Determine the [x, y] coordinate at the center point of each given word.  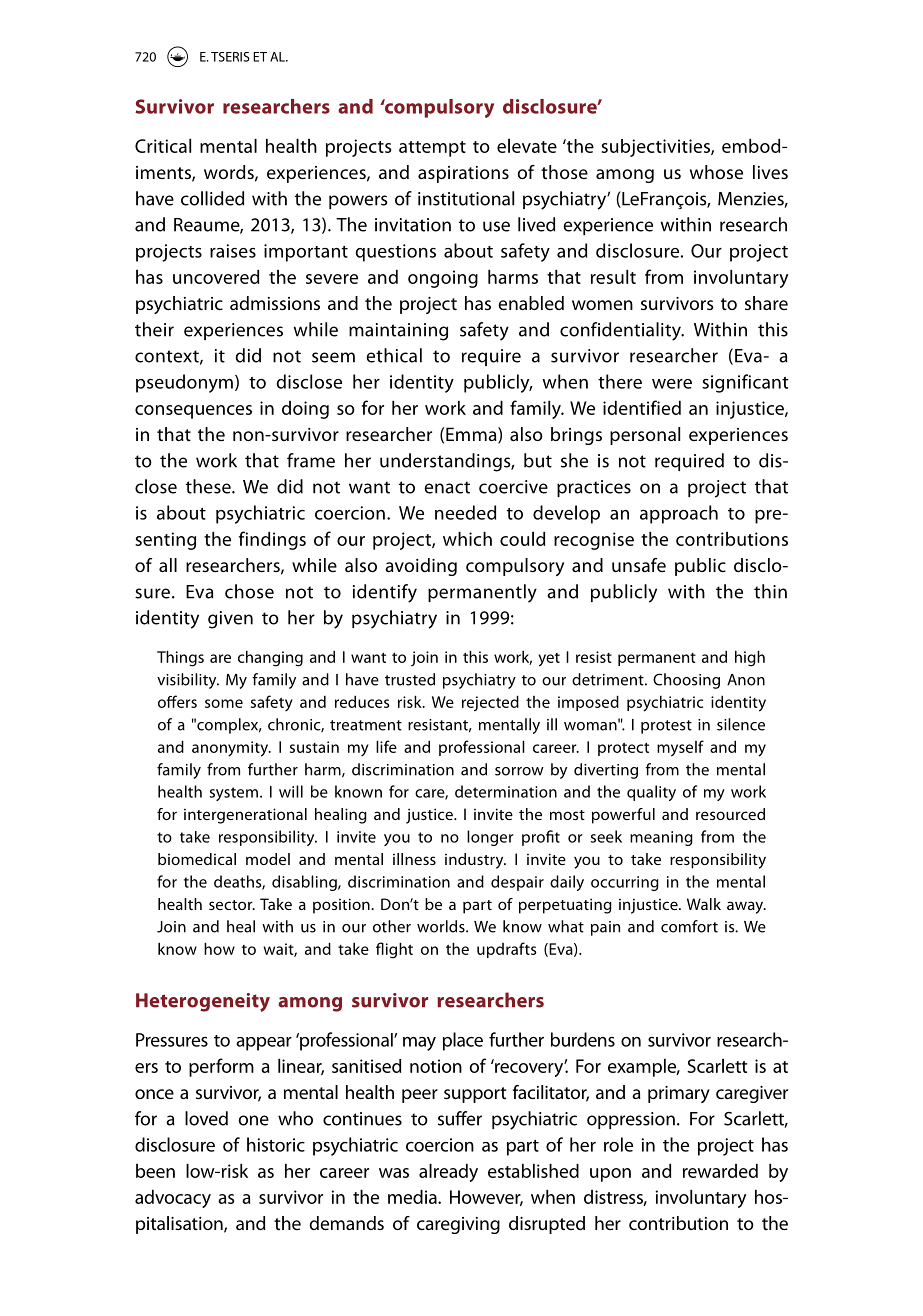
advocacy [173, 1198]
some [224, 703]
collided [212, 198]
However [486, 1198]
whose [716, 172]
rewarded [720, 1170]
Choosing [686, 681]
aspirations [463, 174]
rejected [490, 703]
